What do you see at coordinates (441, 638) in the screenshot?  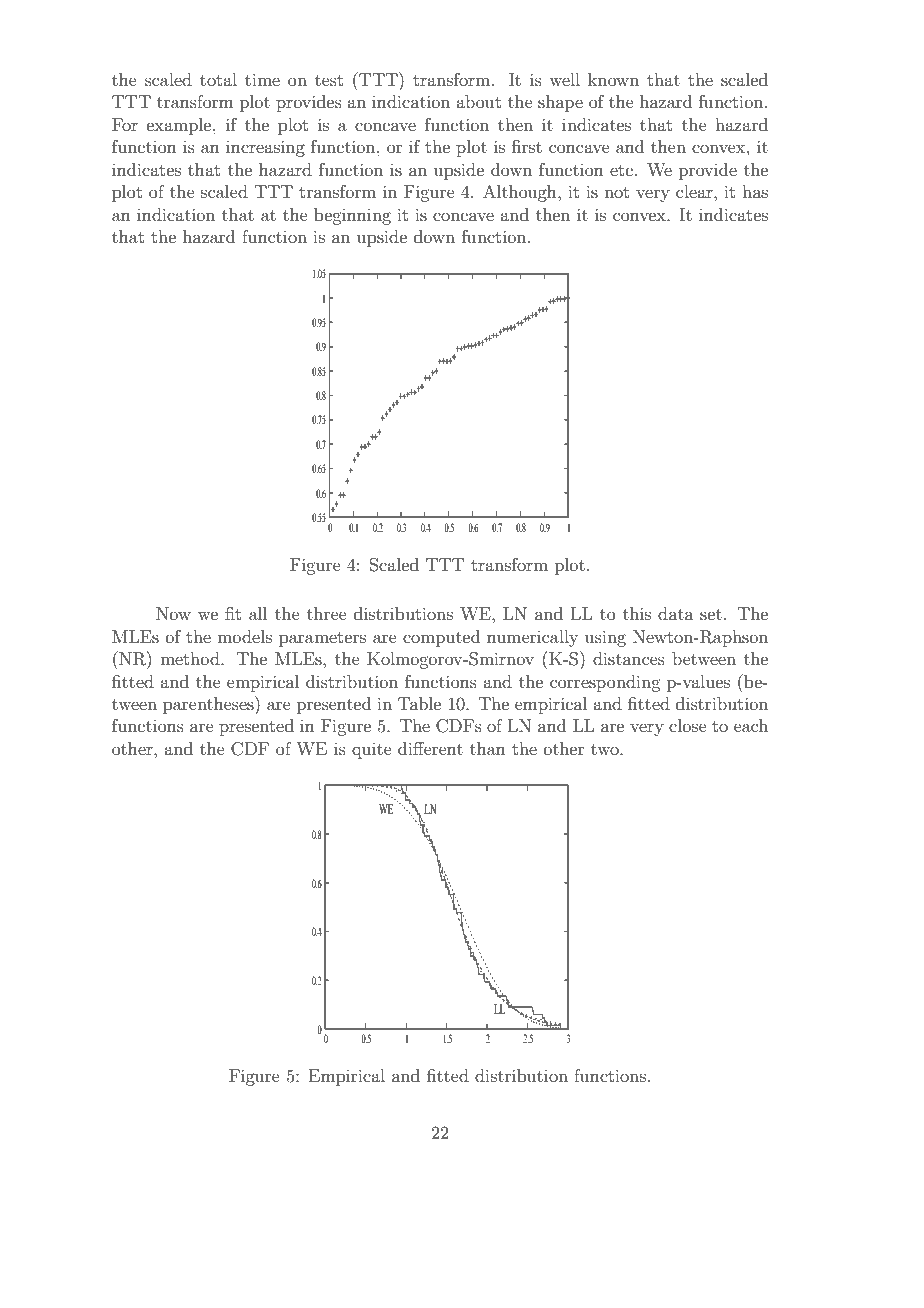 I see `computed` at bounding box center [441, 638].
